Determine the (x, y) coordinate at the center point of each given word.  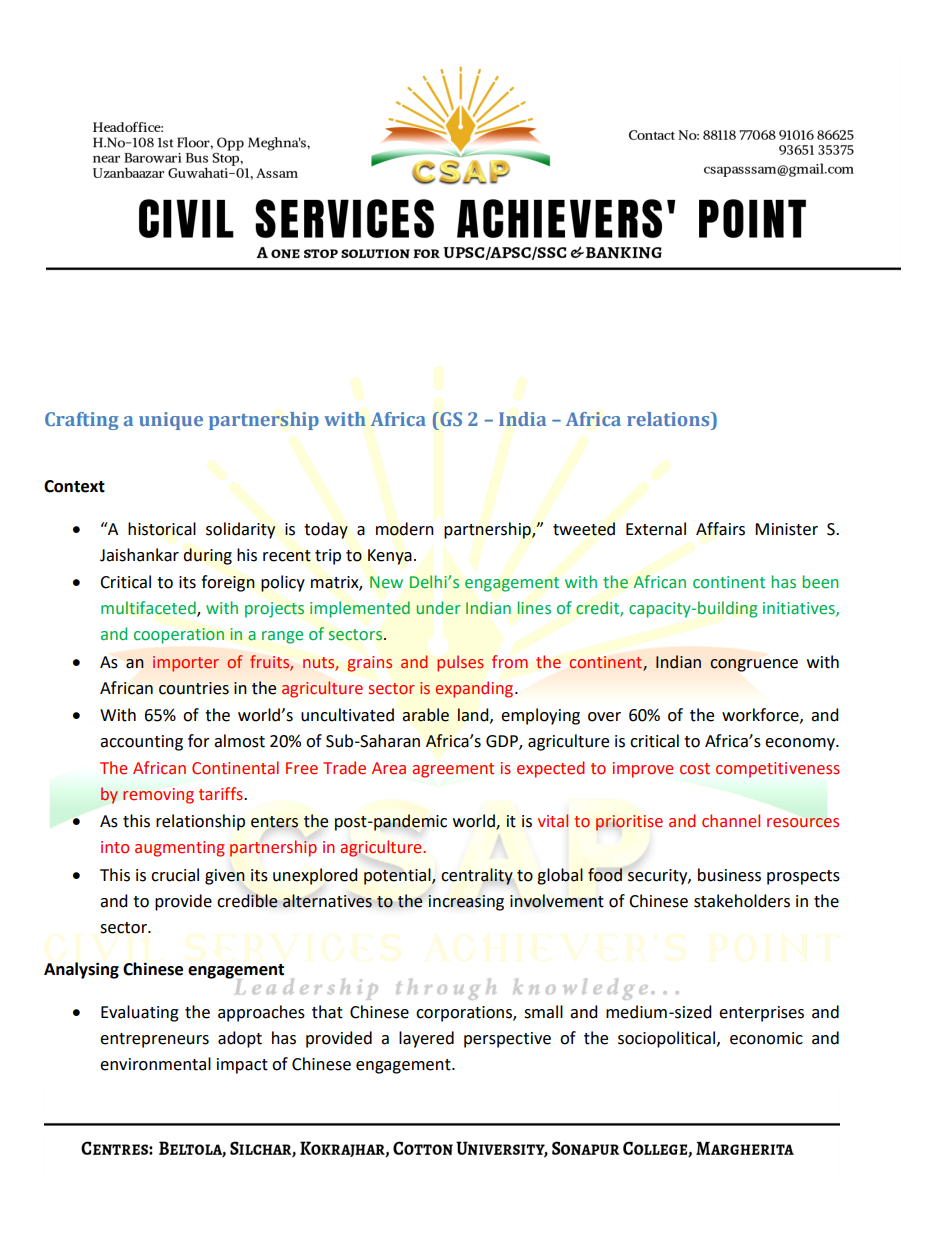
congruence (754, 665)
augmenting (180, 849)
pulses (460, 663)
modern (405, 529)
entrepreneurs (154, 1040)
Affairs (720, 529)
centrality (477, 876)
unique (171, 421)
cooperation (179, 636)
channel (731, 821)
